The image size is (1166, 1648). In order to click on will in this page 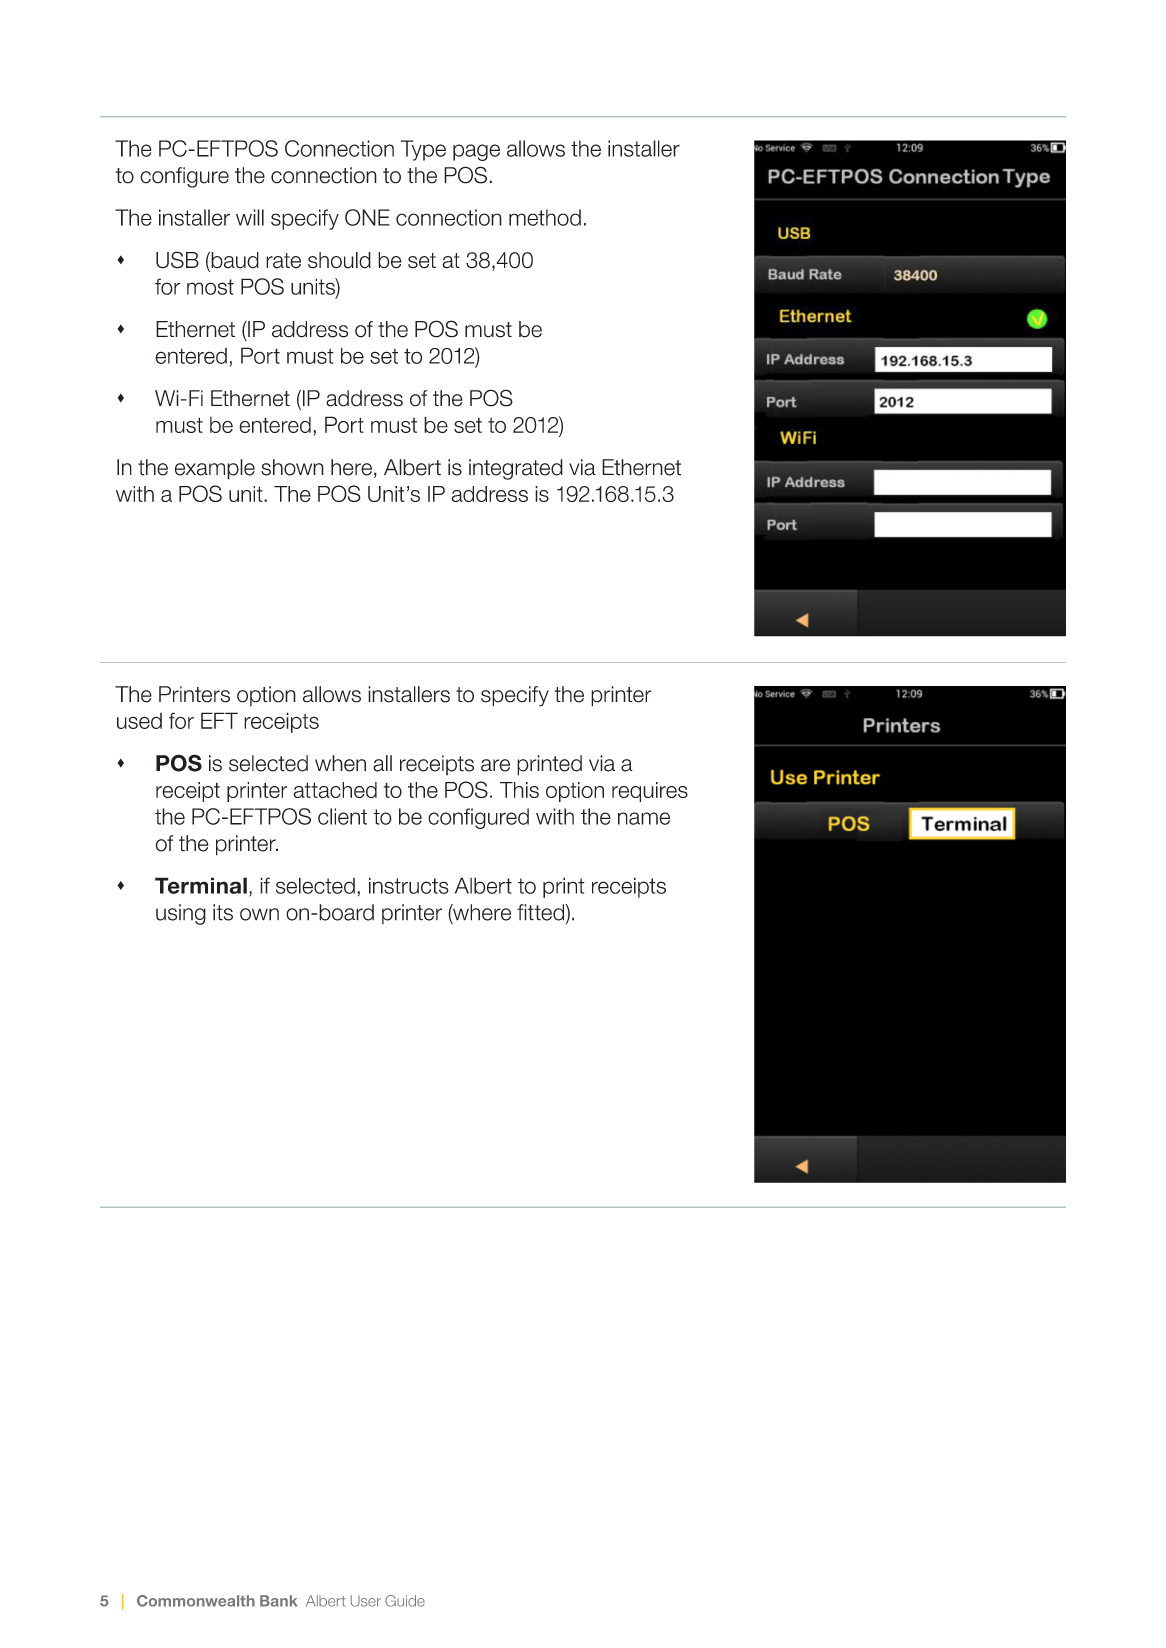, I will do `click(250, 217)`.
